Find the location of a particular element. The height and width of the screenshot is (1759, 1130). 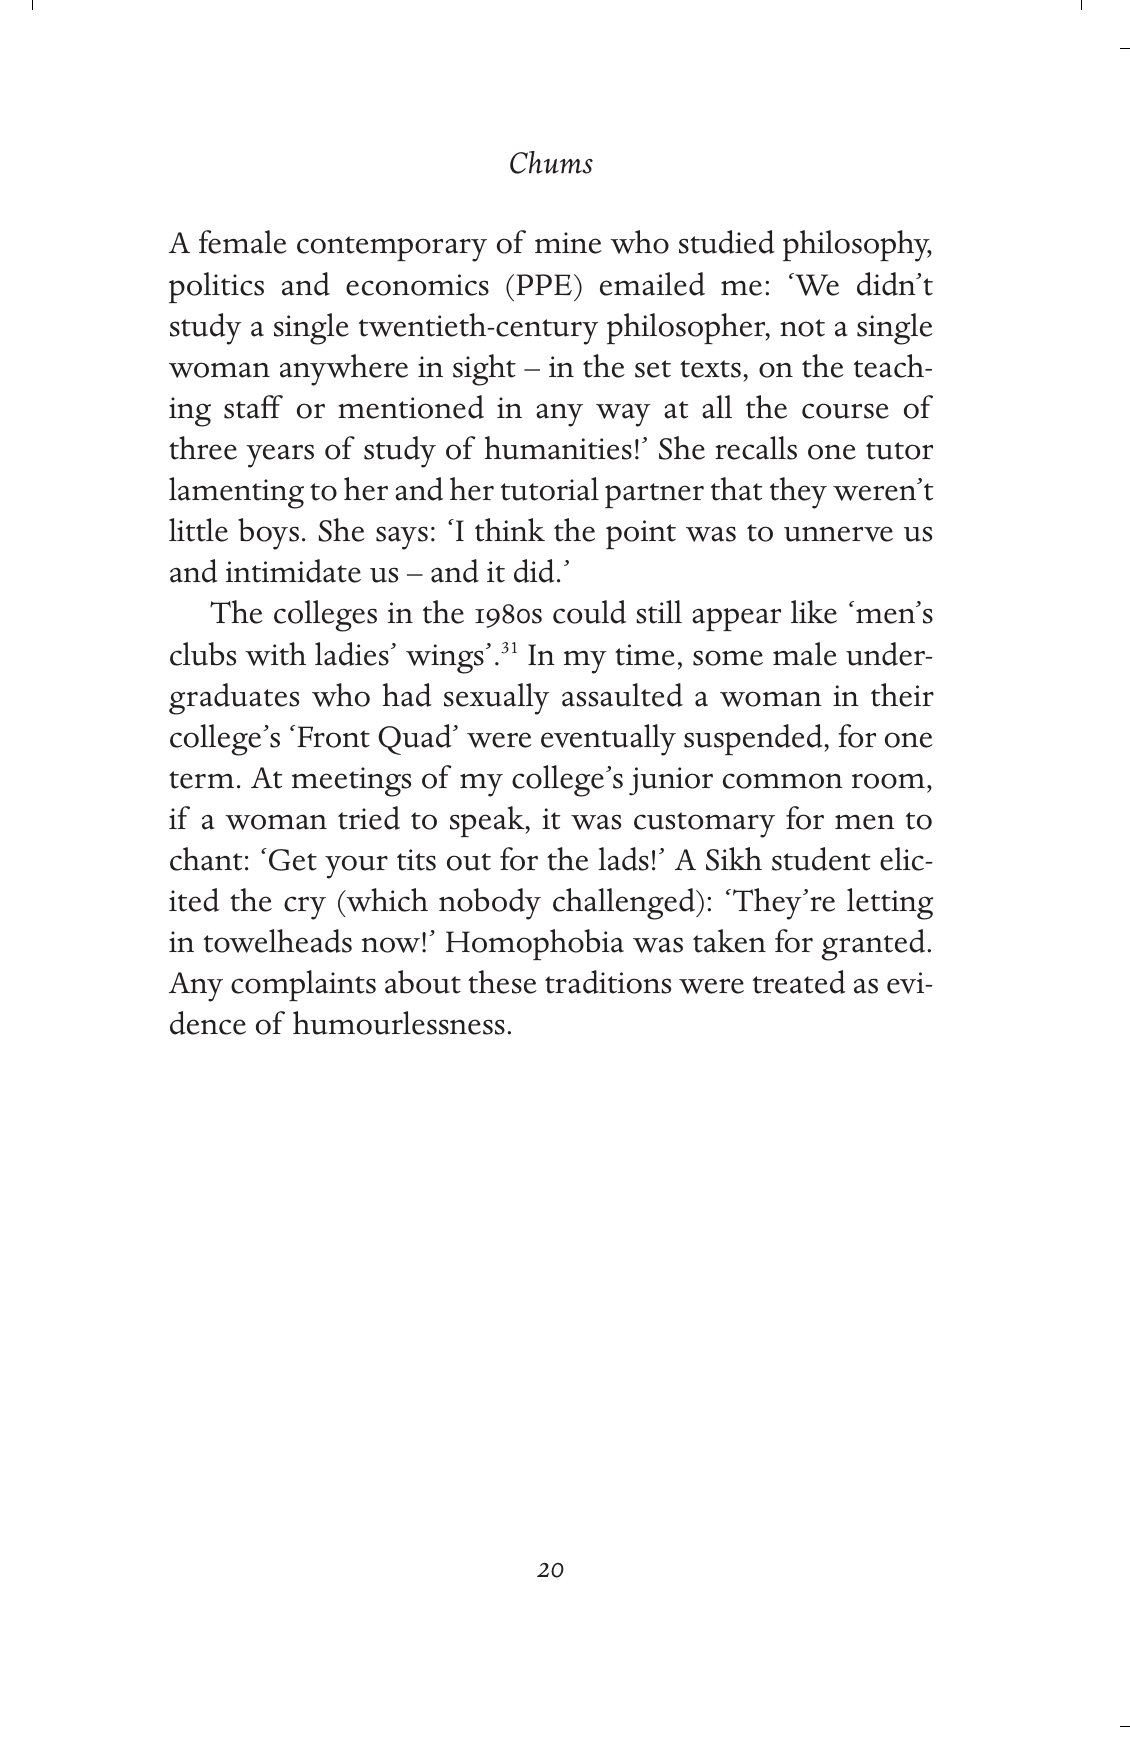

like is located at coordinates (814, 612).
